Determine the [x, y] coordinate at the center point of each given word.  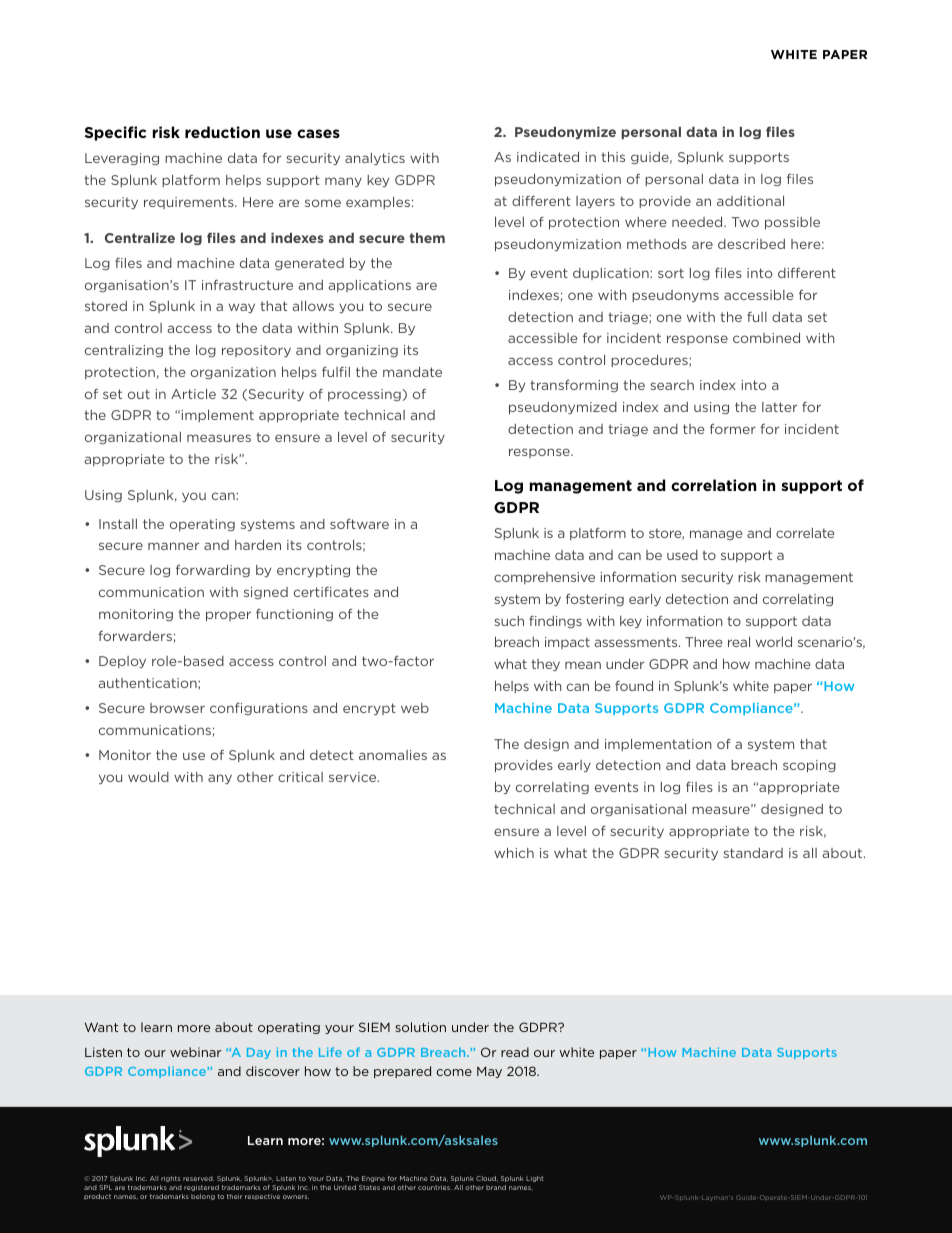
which [514, 853]
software [359, 524]
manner [173, 546]
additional [750, 201]
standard [753, 853]
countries [435, 1187]
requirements [190, 203]
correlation [713, 485]
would [148, 777]
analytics [375, 159]
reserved [198, 1178]
